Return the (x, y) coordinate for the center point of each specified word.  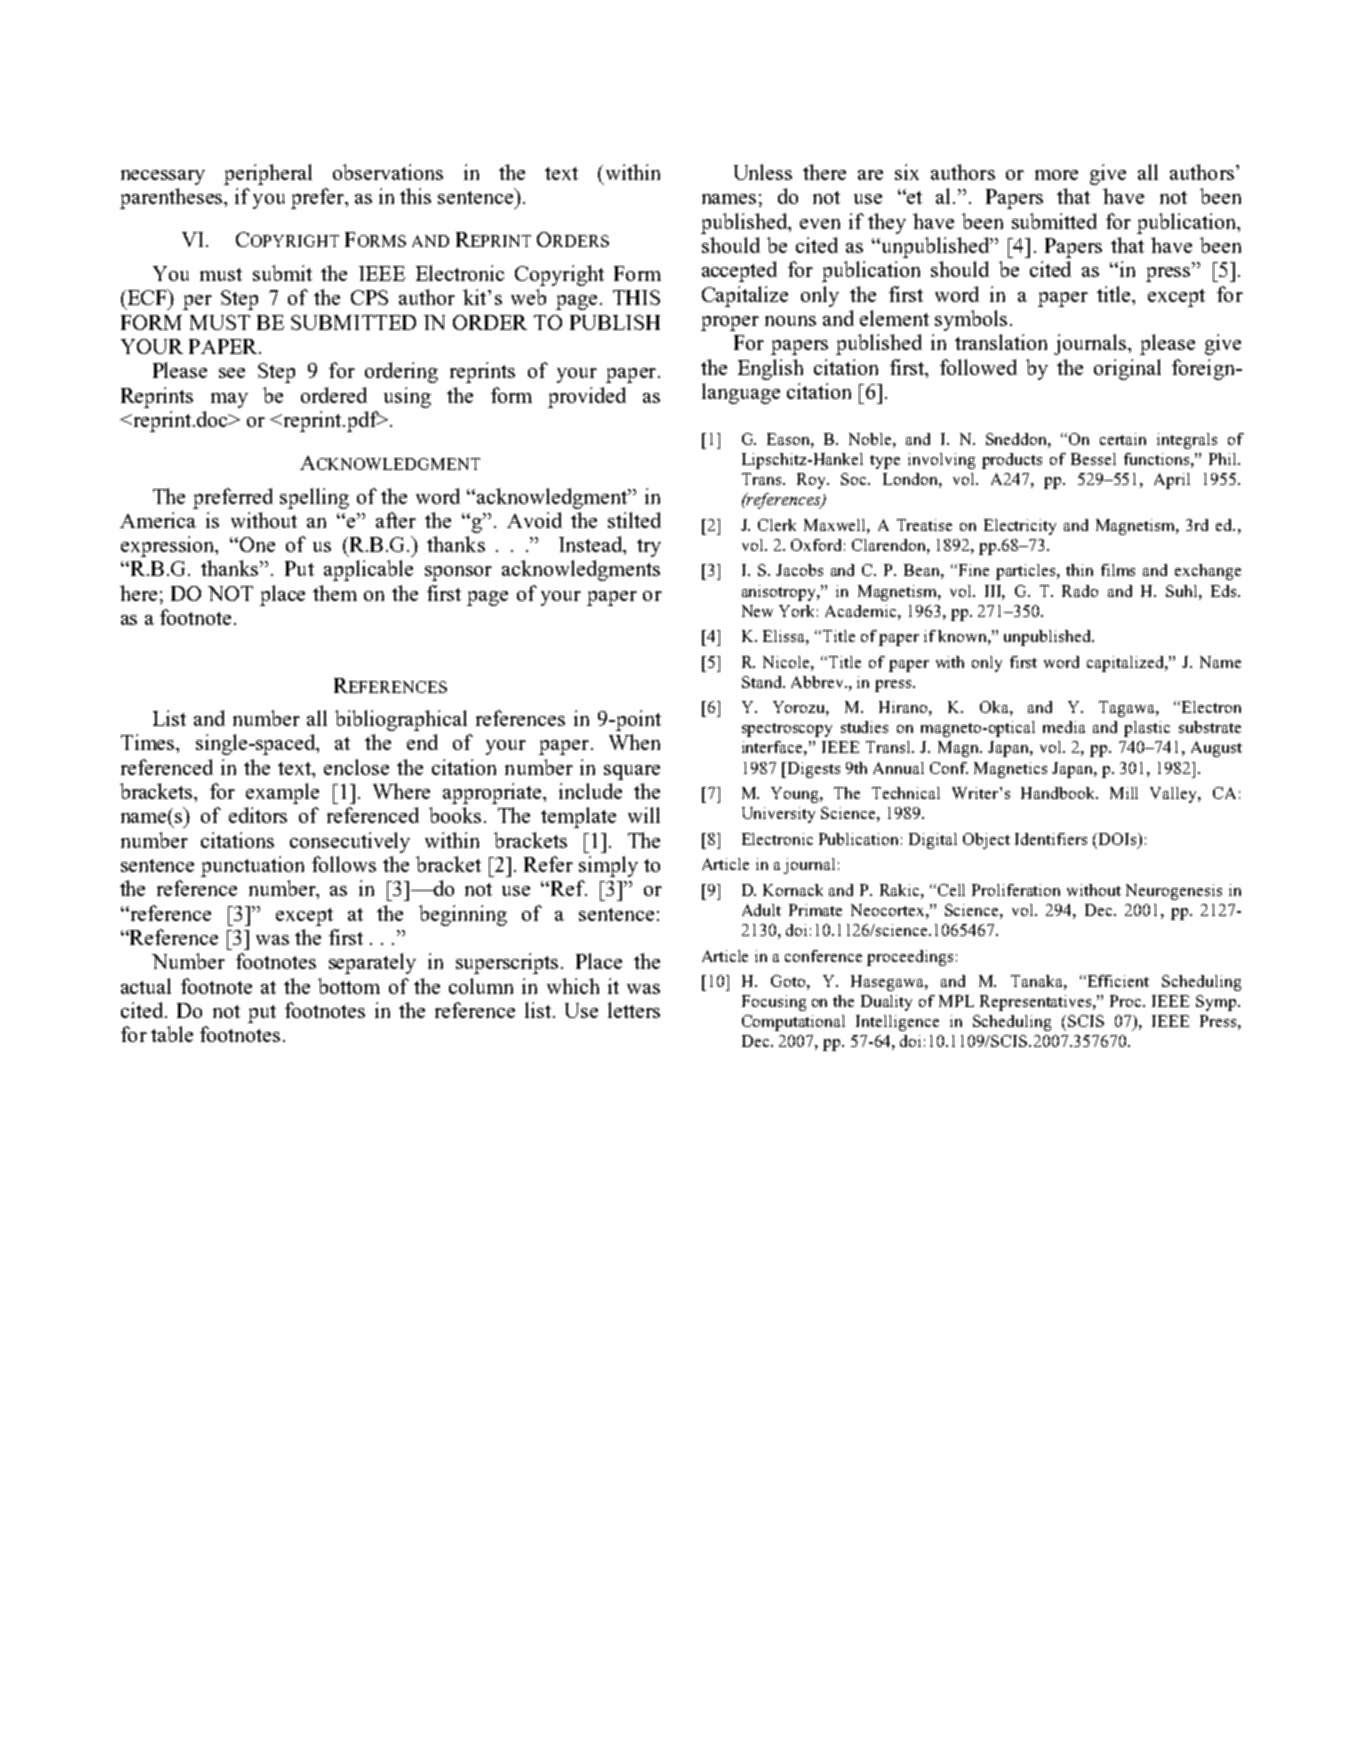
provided (587, 397)
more (1056, 175)
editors (258, 815)
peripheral (268, 174)
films (1118, 570)
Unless (763, 172)
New (757, 611)
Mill (1124, 793)
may (229, 400)
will (644, 815)
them (335, 593)
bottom (349, 986)
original (1127, 369)
